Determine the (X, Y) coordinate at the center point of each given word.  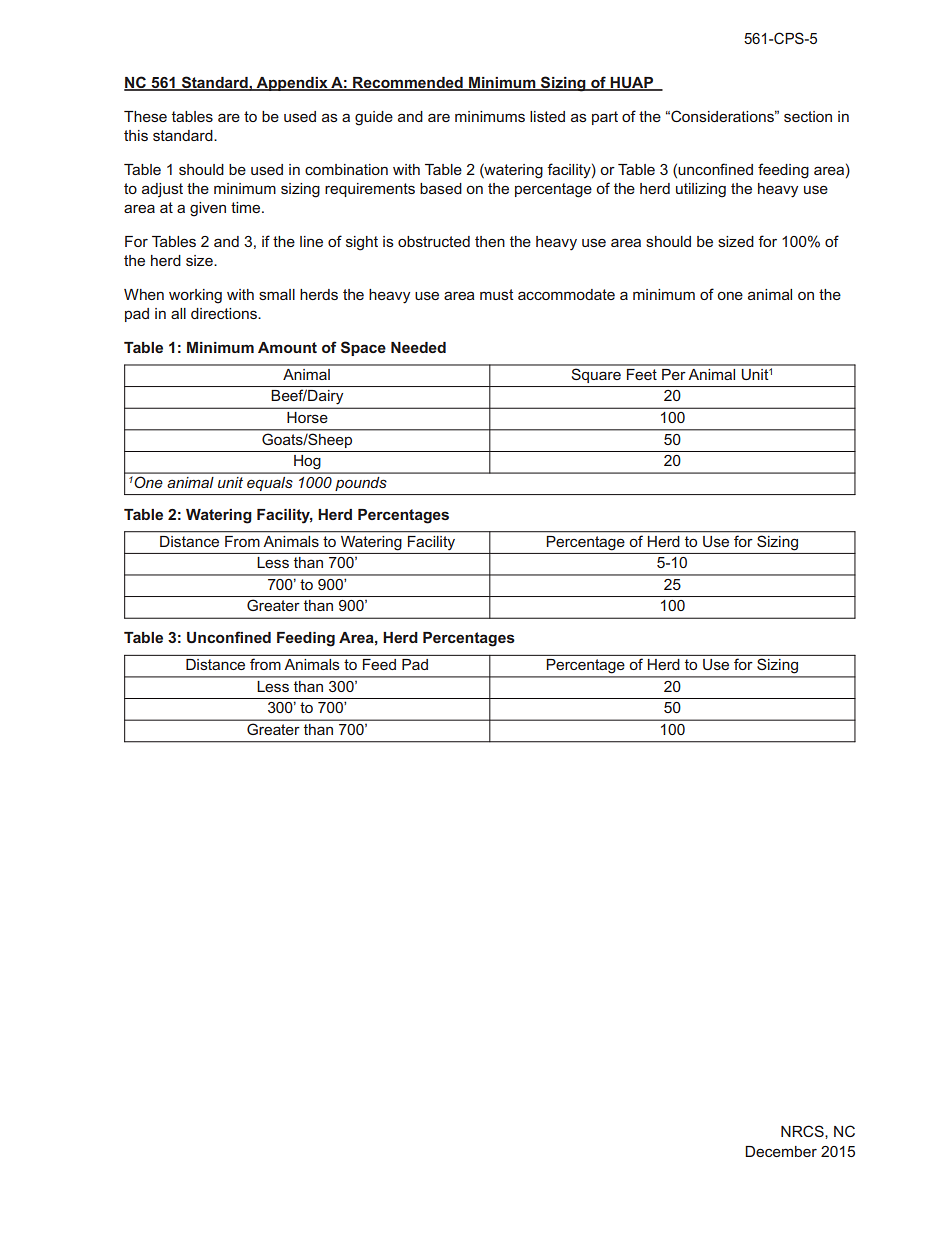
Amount (287, 347)
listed (547, 116)
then (490, 241)
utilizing (701, 190)
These (145, 116)
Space (363, 348)
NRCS (803, 1131)
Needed (418, 347)
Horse (307, 417)
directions (225, 313)
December (781, 1151)
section (808, 116)
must (497, 294)
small (277, 294)
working (195, 296)
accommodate (566, 294)
